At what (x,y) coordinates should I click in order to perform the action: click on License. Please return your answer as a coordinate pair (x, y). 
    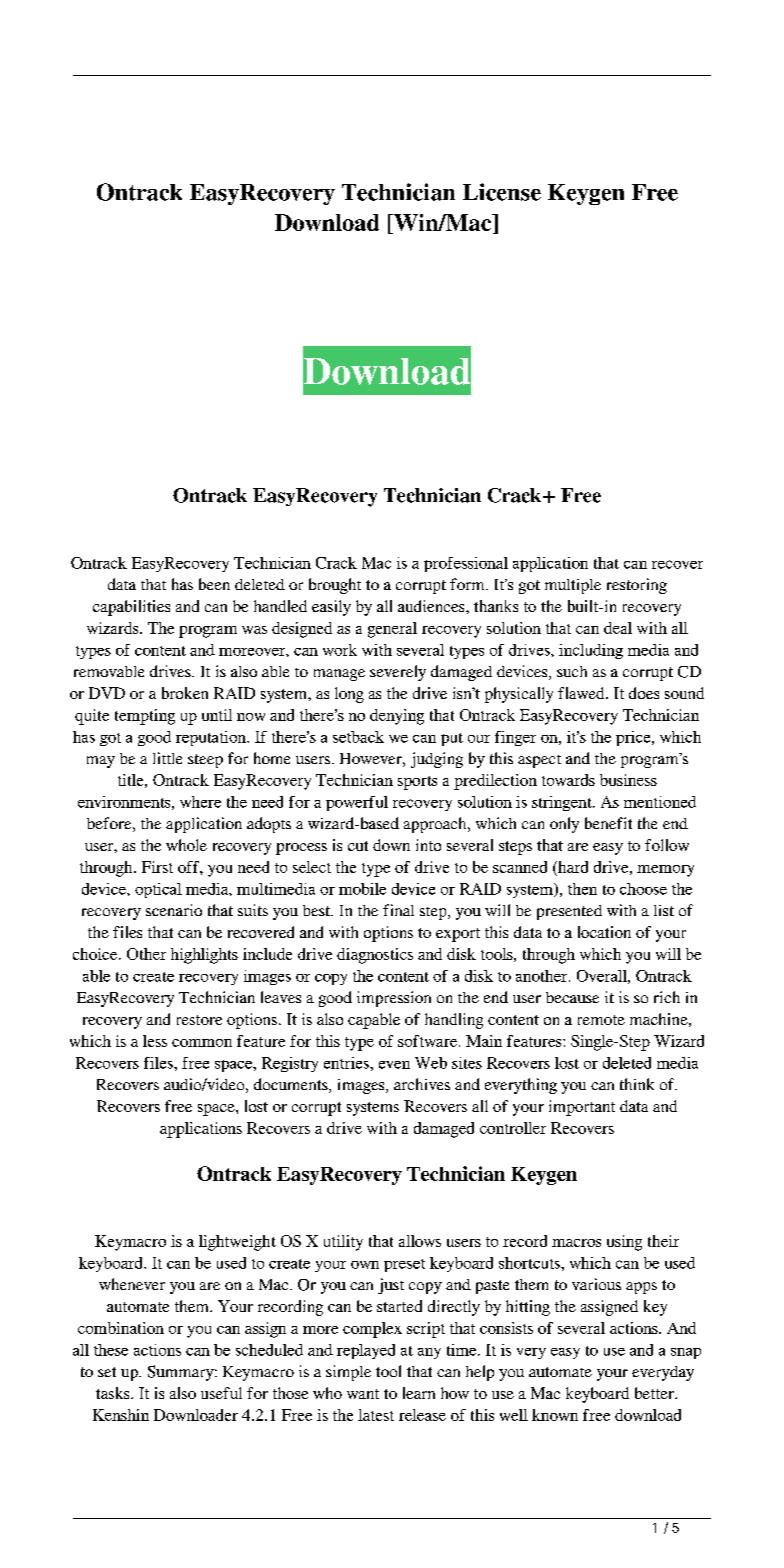
    Looking at the image, I should click on (502, 192).
